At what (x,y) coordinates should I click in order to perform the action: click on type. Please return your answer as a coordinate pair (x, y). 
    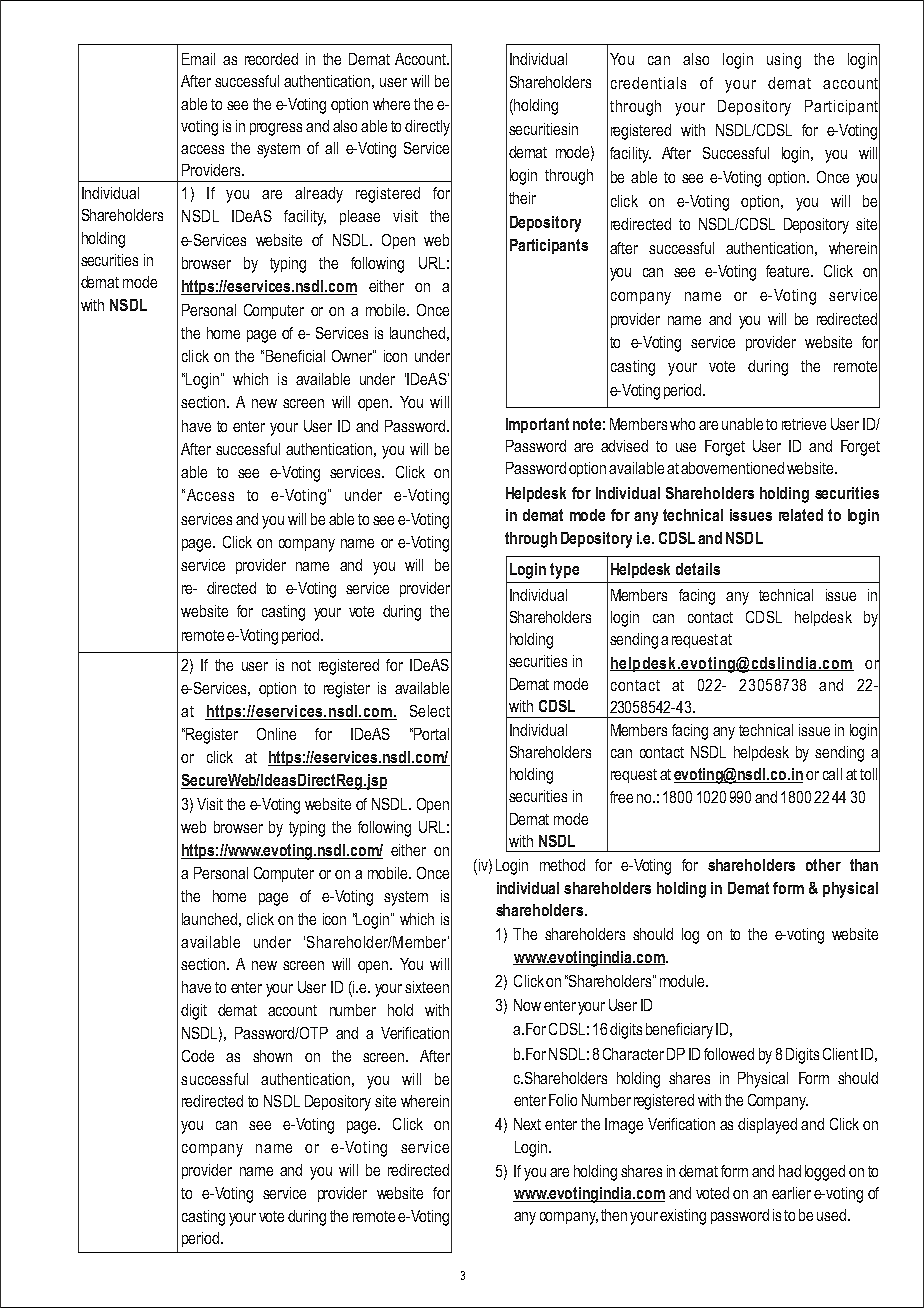
    Looking at the image, I should click on (564, 571).
